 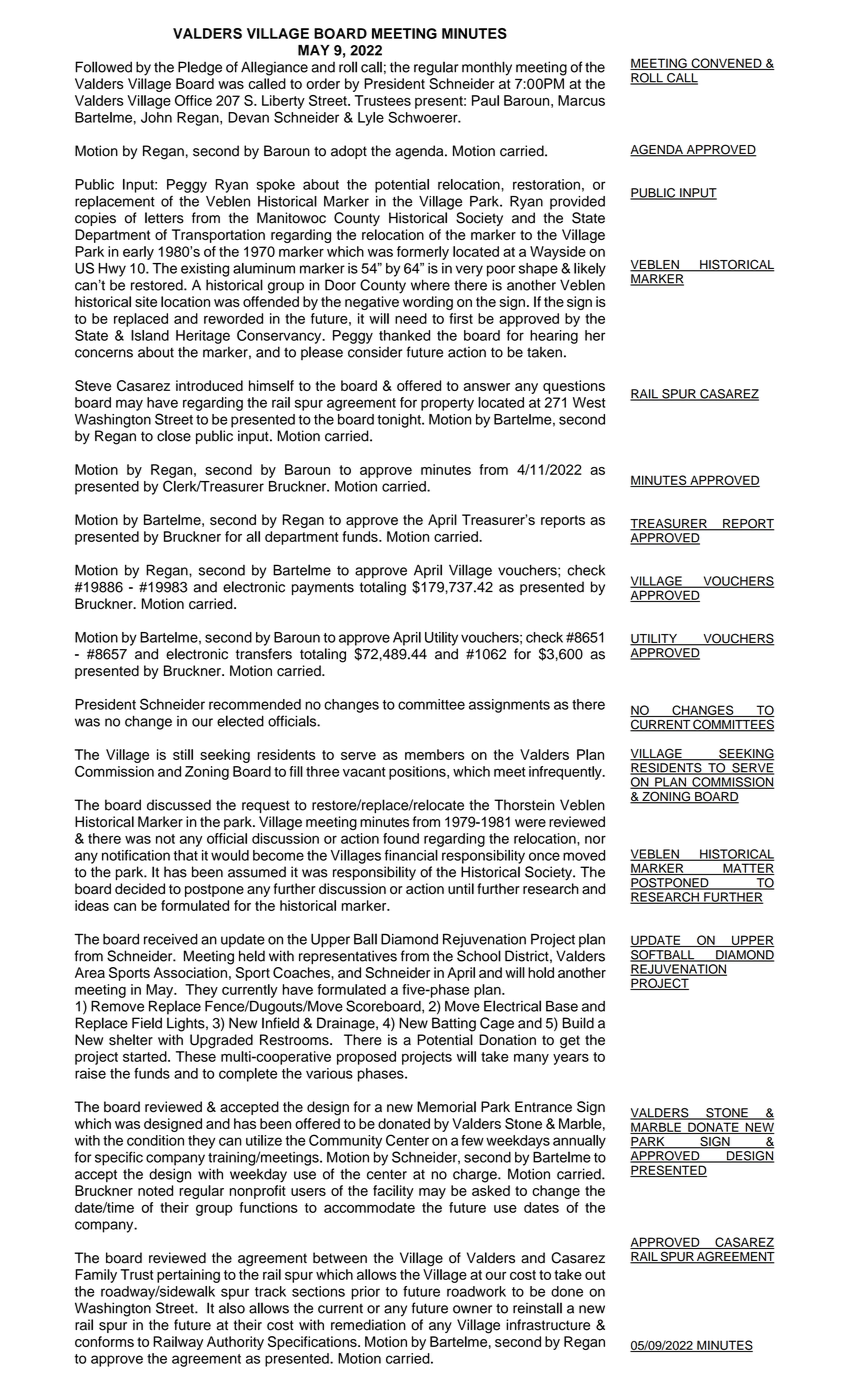 I want to click on West, so click(x=589, y=402).
